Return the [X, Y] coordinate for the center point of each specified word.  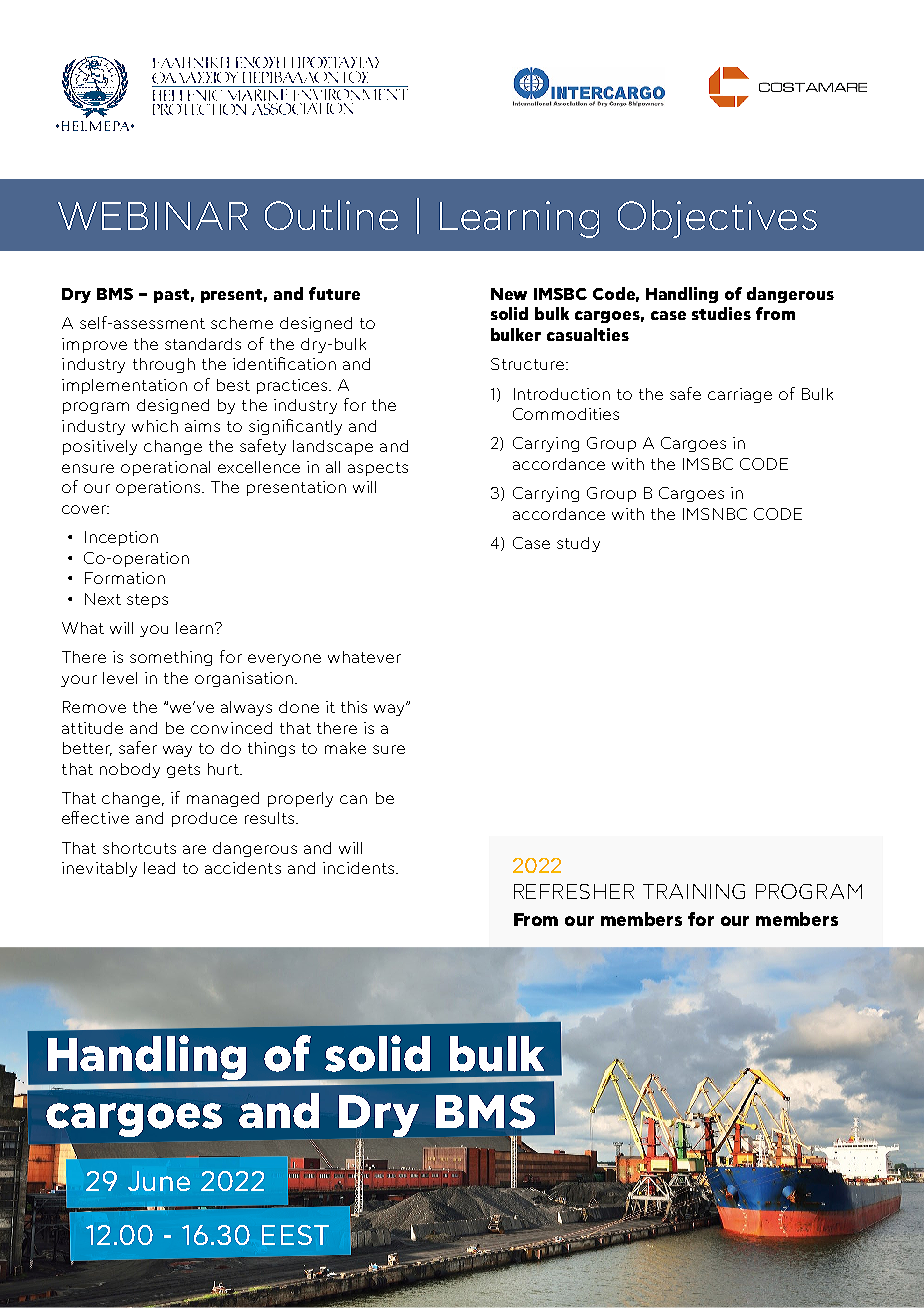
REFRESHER [574, 891]
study [578, 544]
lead [159, 868]
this [354, 707]
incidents [360, 868]
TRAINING [694, 891]
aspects [378, 469]
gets [183, 771]
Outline [331, 215]
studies [721, 313]
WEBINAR [153, 216]
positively [100, 447]
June [159, 1181]
